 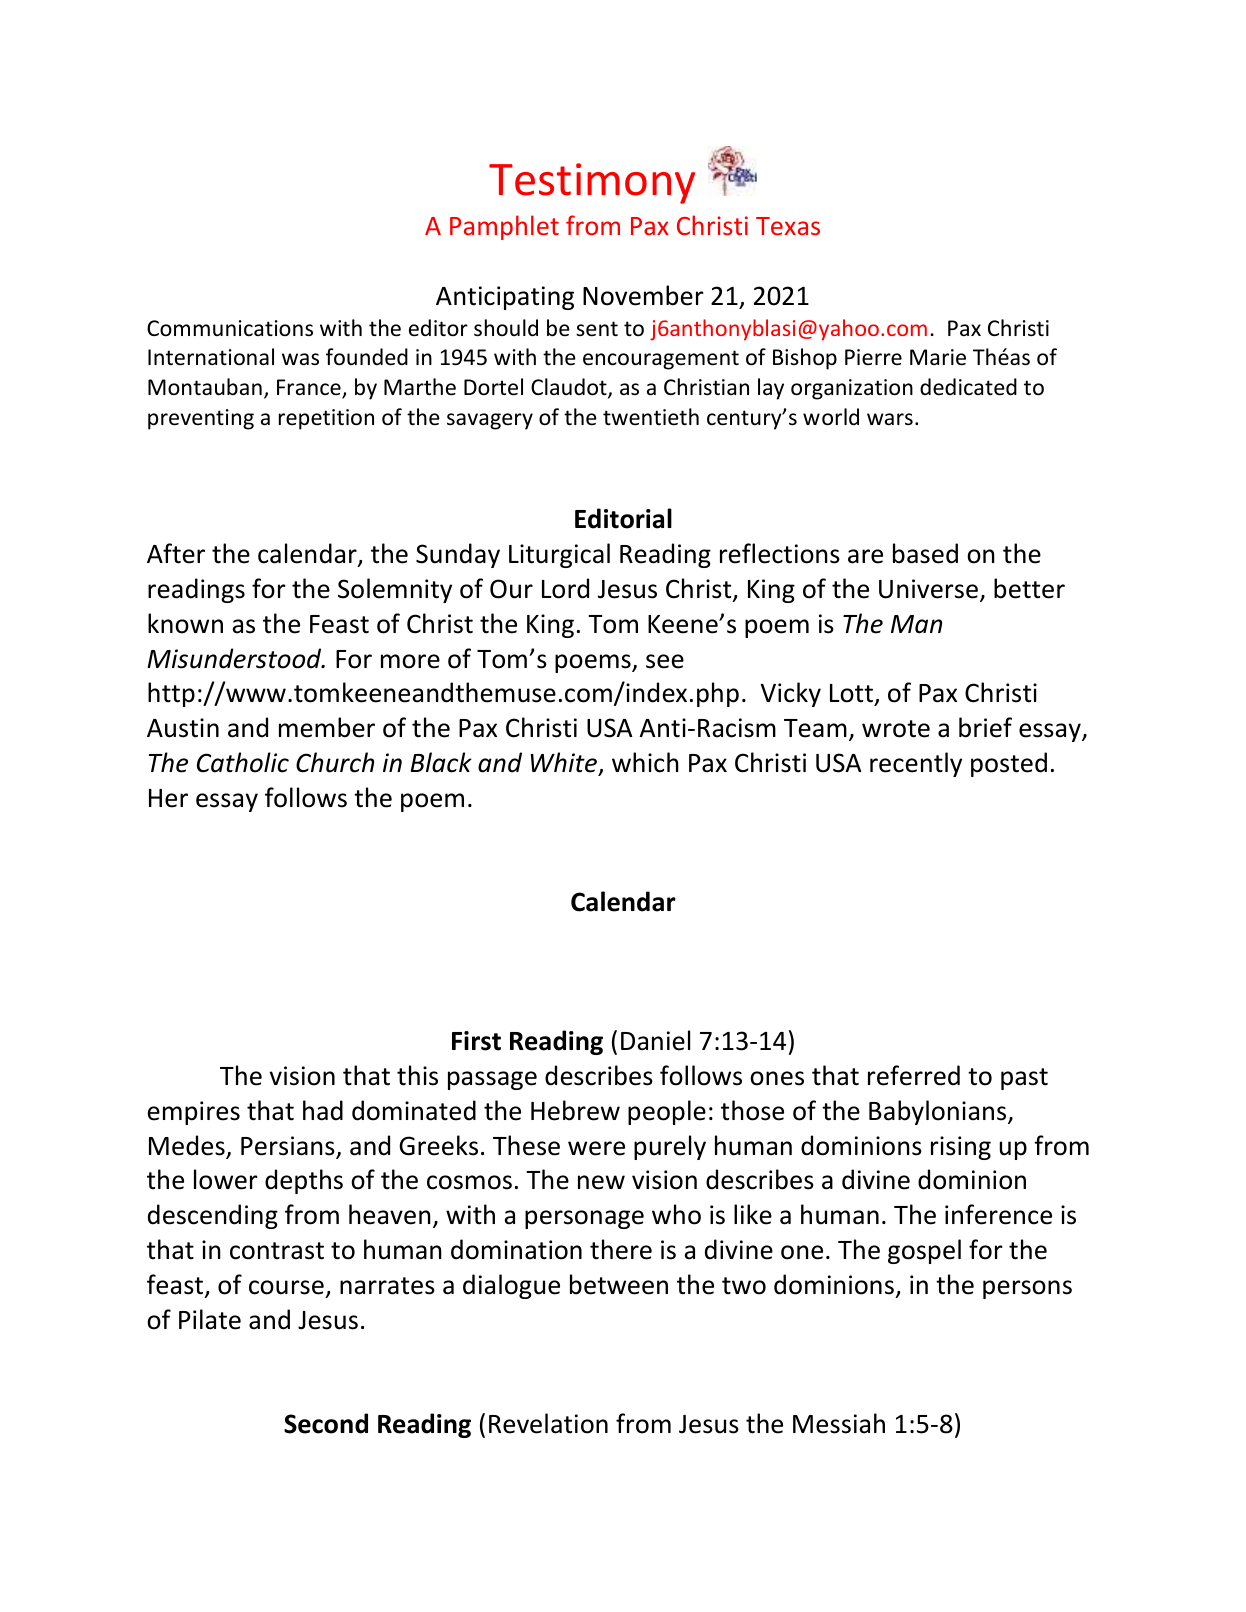 I want to click on referred, so click(x=914, y=1075).
